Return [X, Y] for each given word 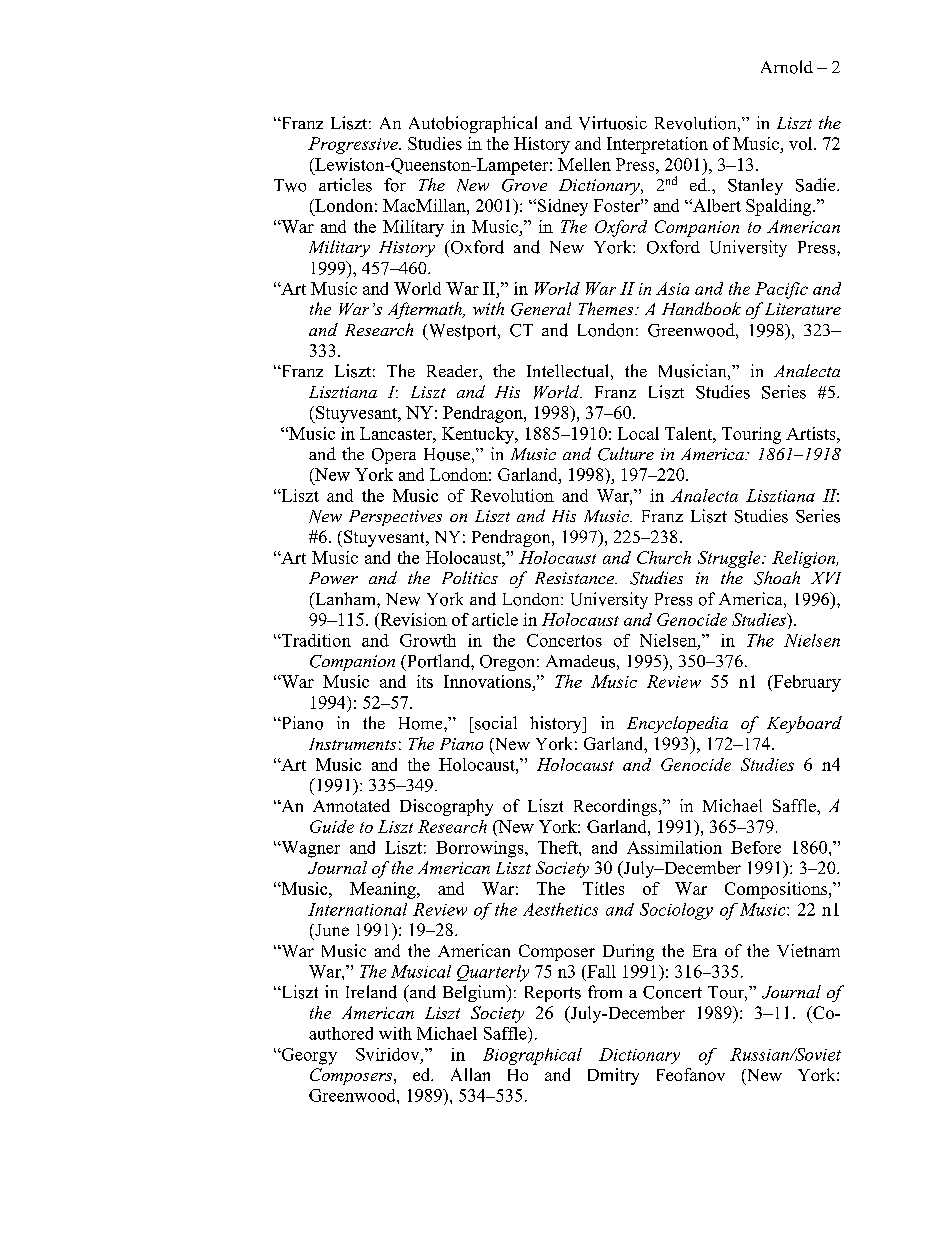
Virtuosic [613, 123]
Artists [812, 433]
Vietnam [808, 950]
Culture [626, 454]
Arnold [787, 67]
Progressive [354, 145]
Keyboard [804, 724]
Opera [394, 456]
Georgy [308, 1056]
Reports [553, 994]
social [496, 723]
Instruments [352, 744]
